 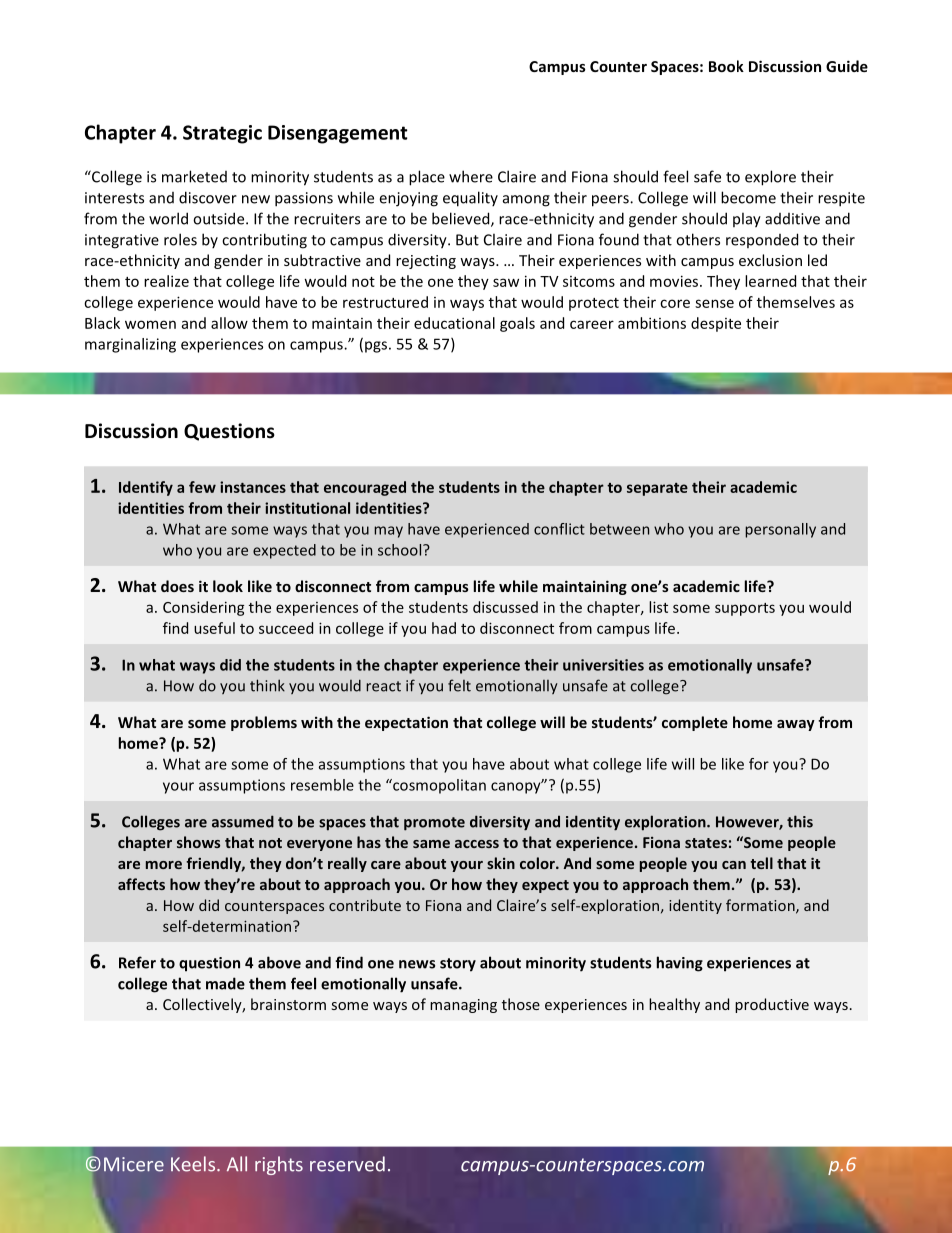 I want to click on more, so click(x=164, y=865).
